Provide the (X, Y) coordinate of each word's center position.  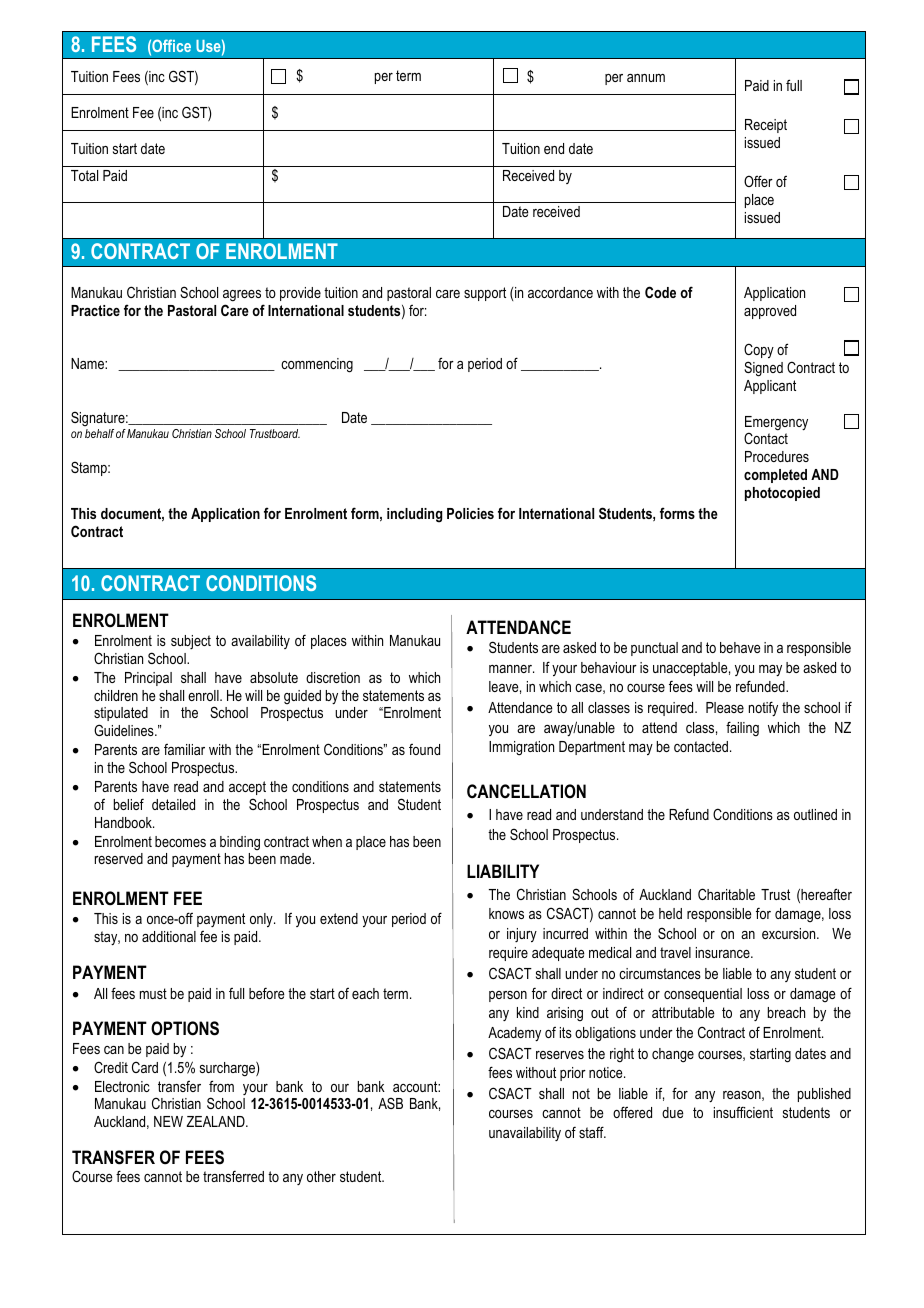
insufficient (743, 1112)
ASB (390, 1103)
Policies (470, 513)
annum (646, 78)
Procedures (777, 456)
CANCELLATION (526, 791)
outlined (815, 814)
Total (84, 175)
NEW (168, 1121)
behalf (99, 433)
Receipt (766, 126)
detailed (173, 804)
